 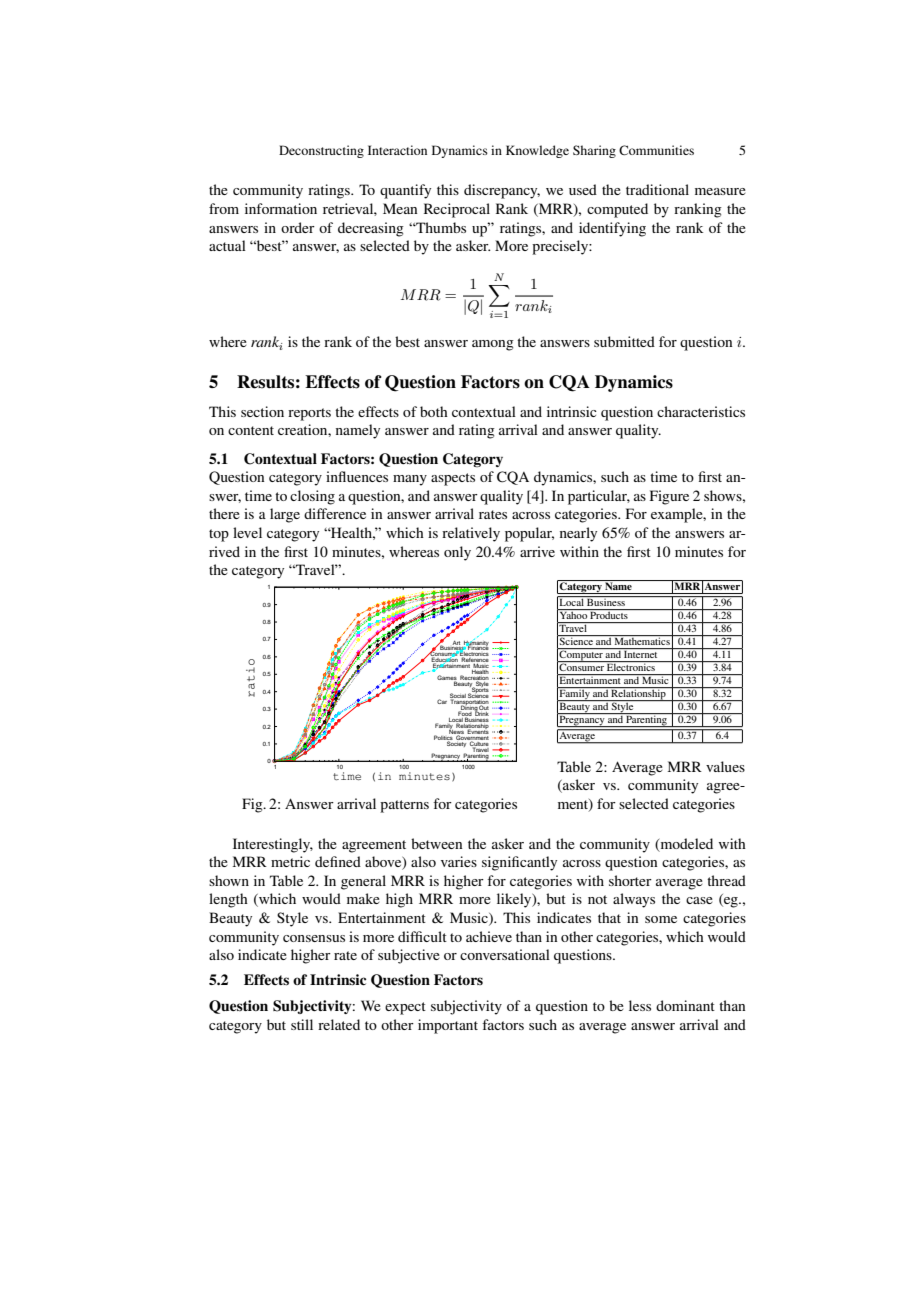 What do you see at coordinates (493, 345) in the image?
I see `among` at bounding box center [493, 345].
